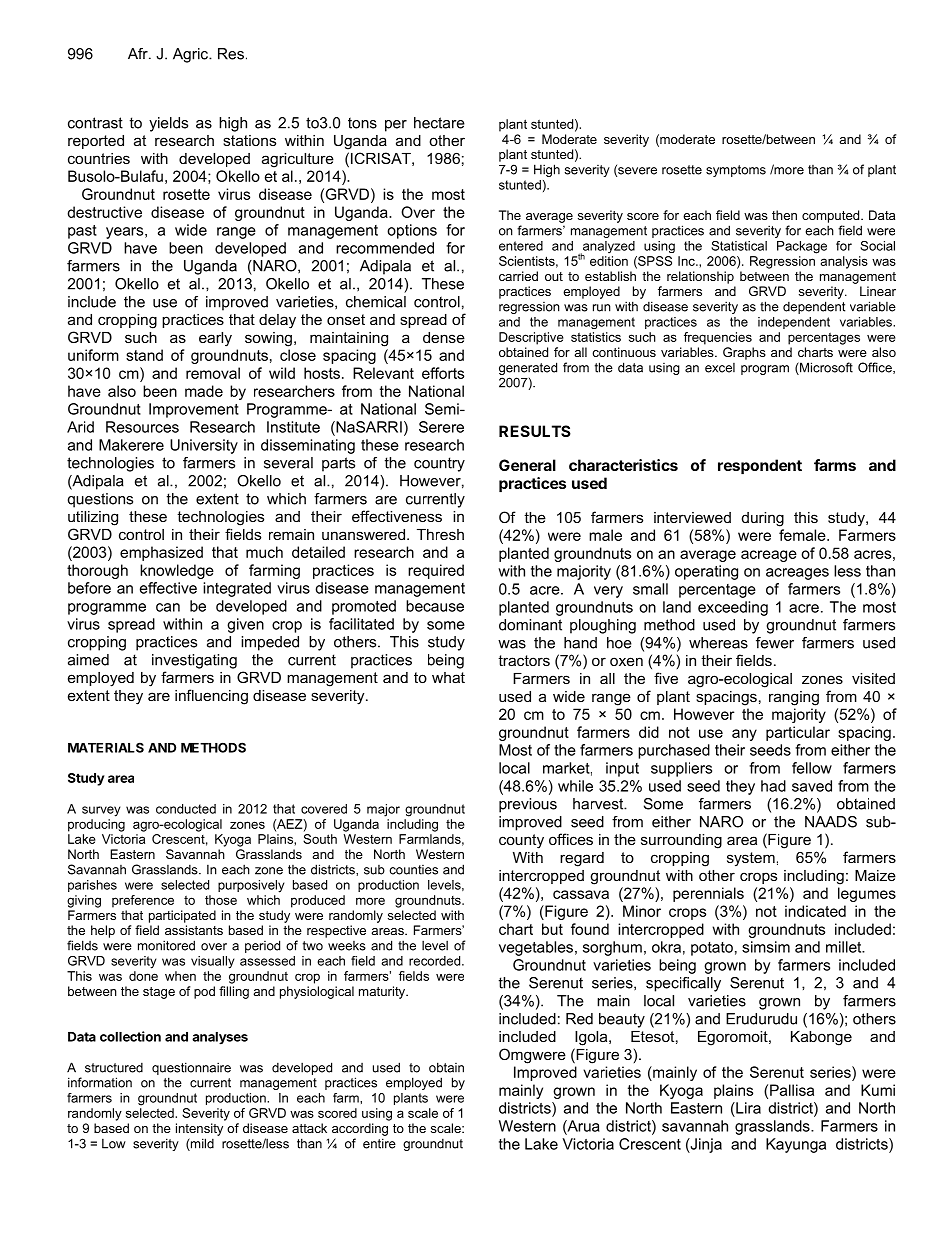 This screenshot has width=952, height=1233. Describe the element at coordinates (794, 698) in the screenshot. I see `ranging` at that location.
